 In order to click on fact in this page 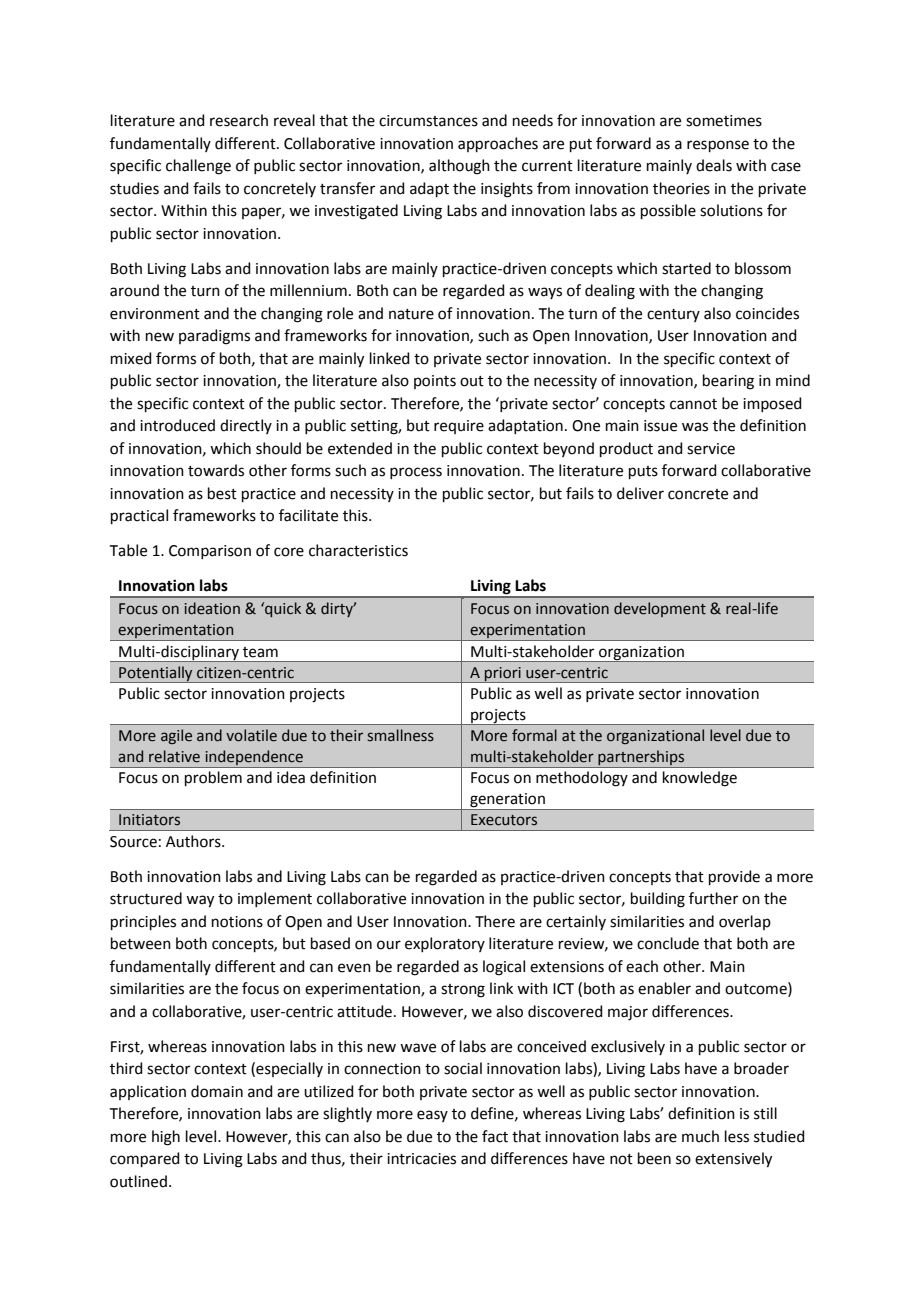, I will do `click(495, 1136)`.
